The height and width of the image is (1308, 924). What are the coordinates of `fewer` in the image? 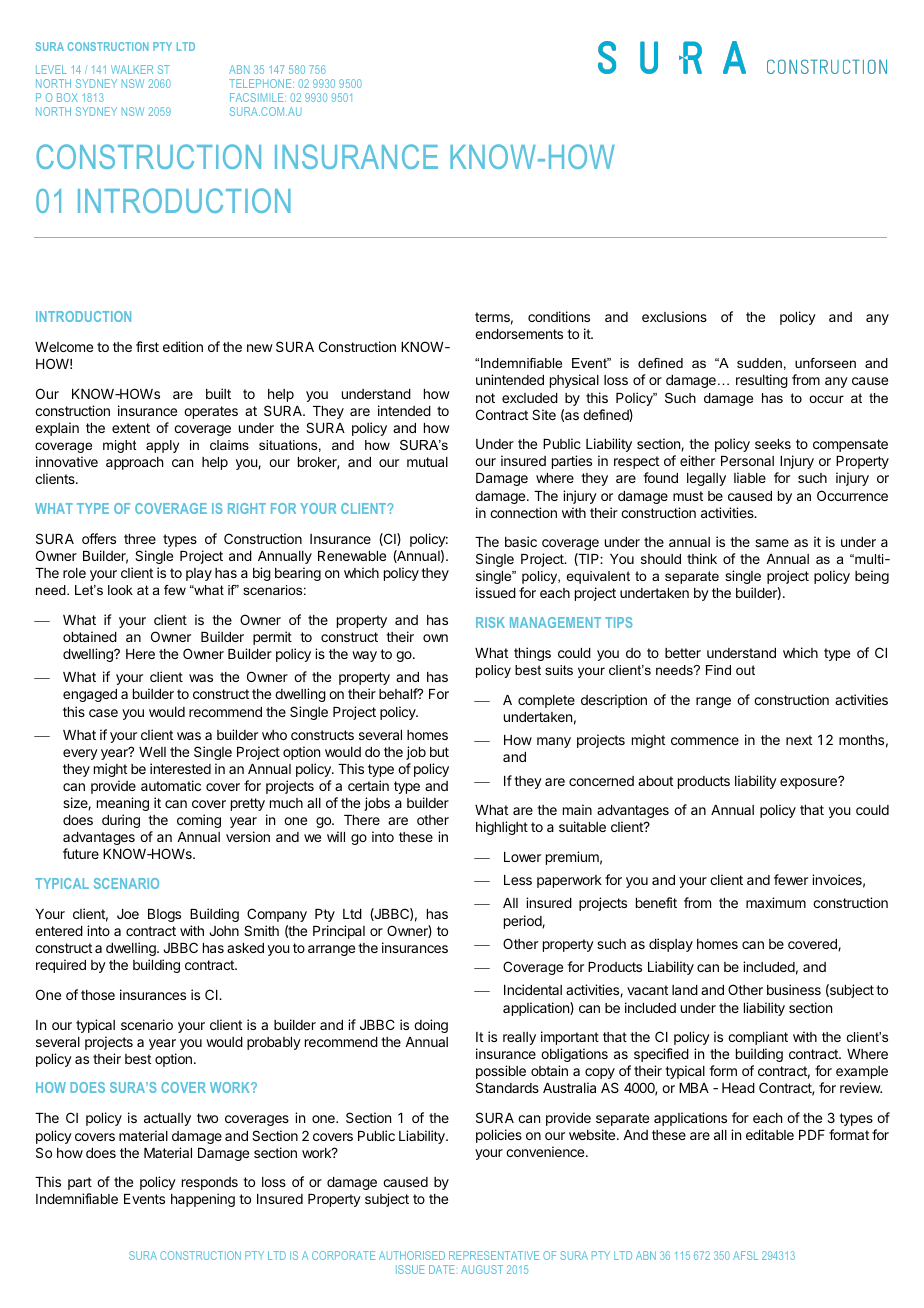 It's located at (791, 879).
